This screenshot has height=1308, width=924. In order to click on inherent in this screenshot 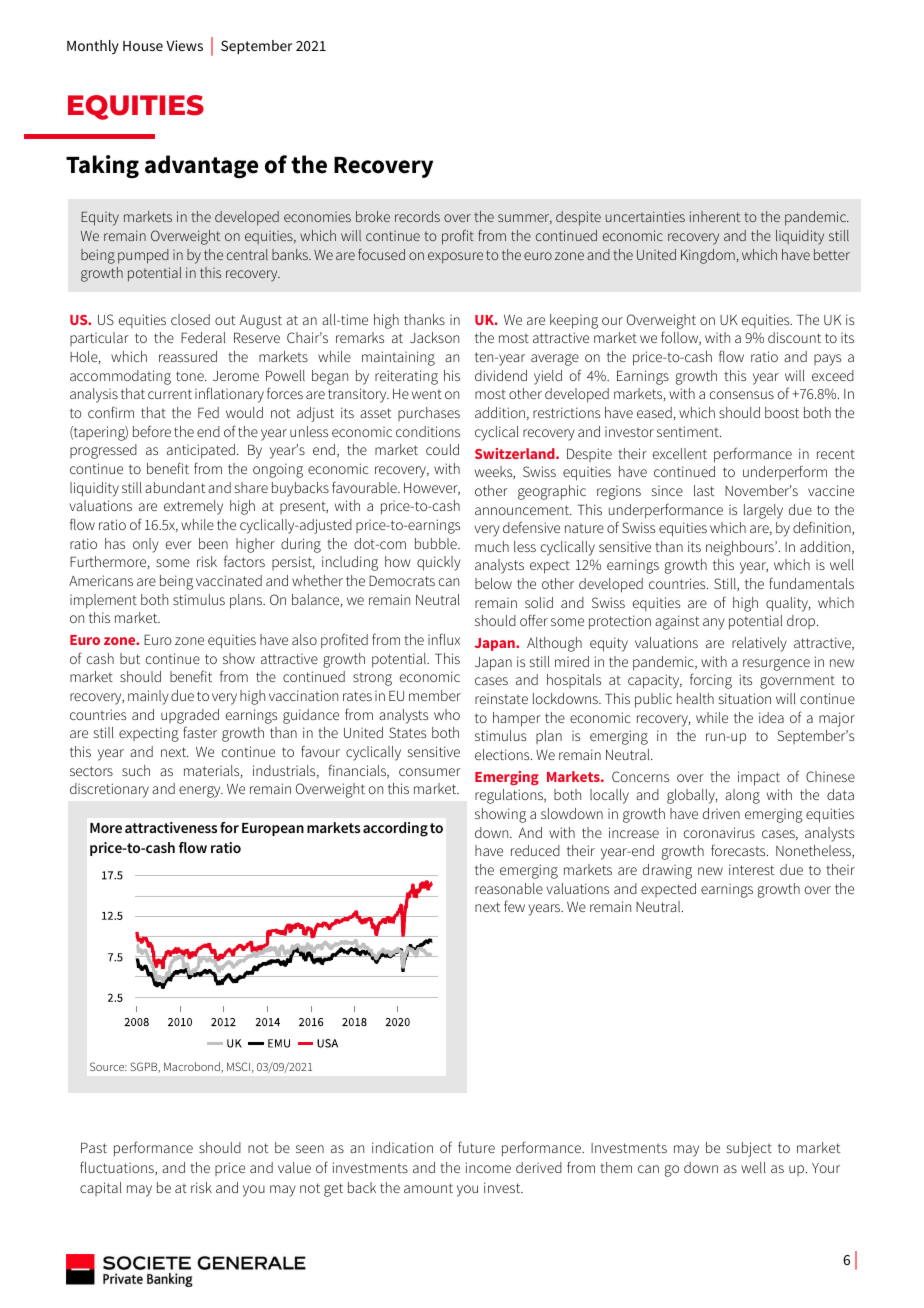, I will do `click(715, 216)`.
